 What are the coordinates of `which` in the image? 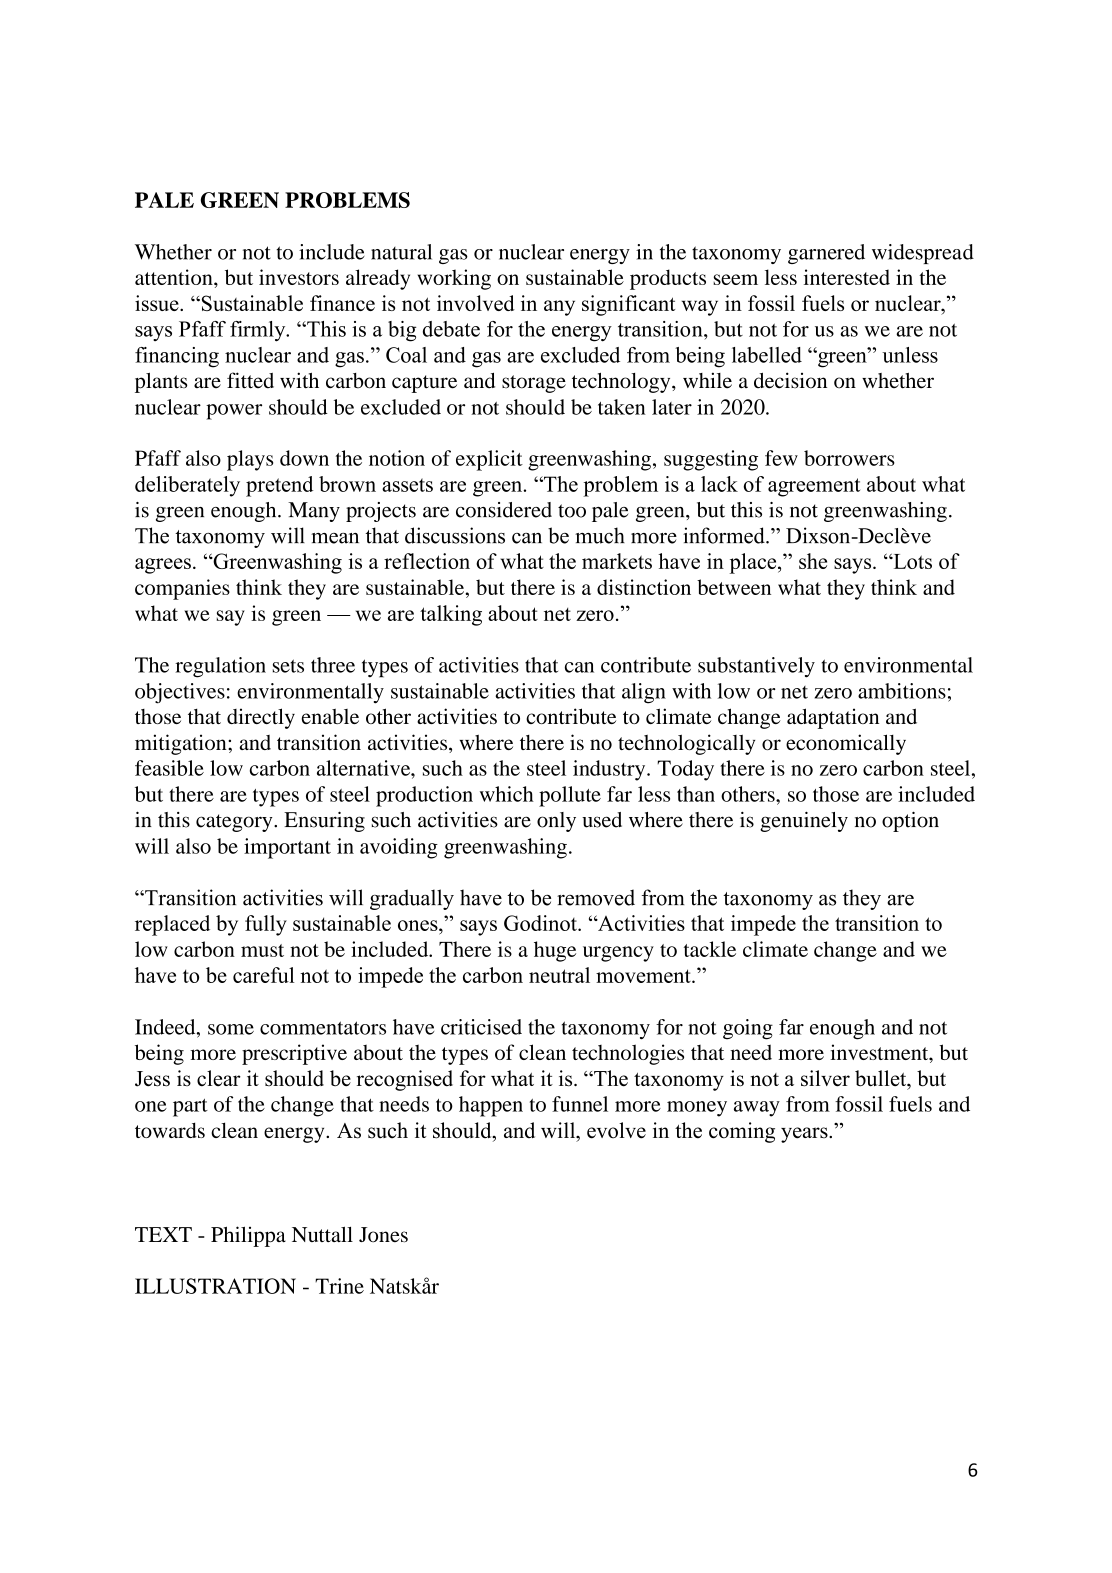 It's located at (507, 794).
